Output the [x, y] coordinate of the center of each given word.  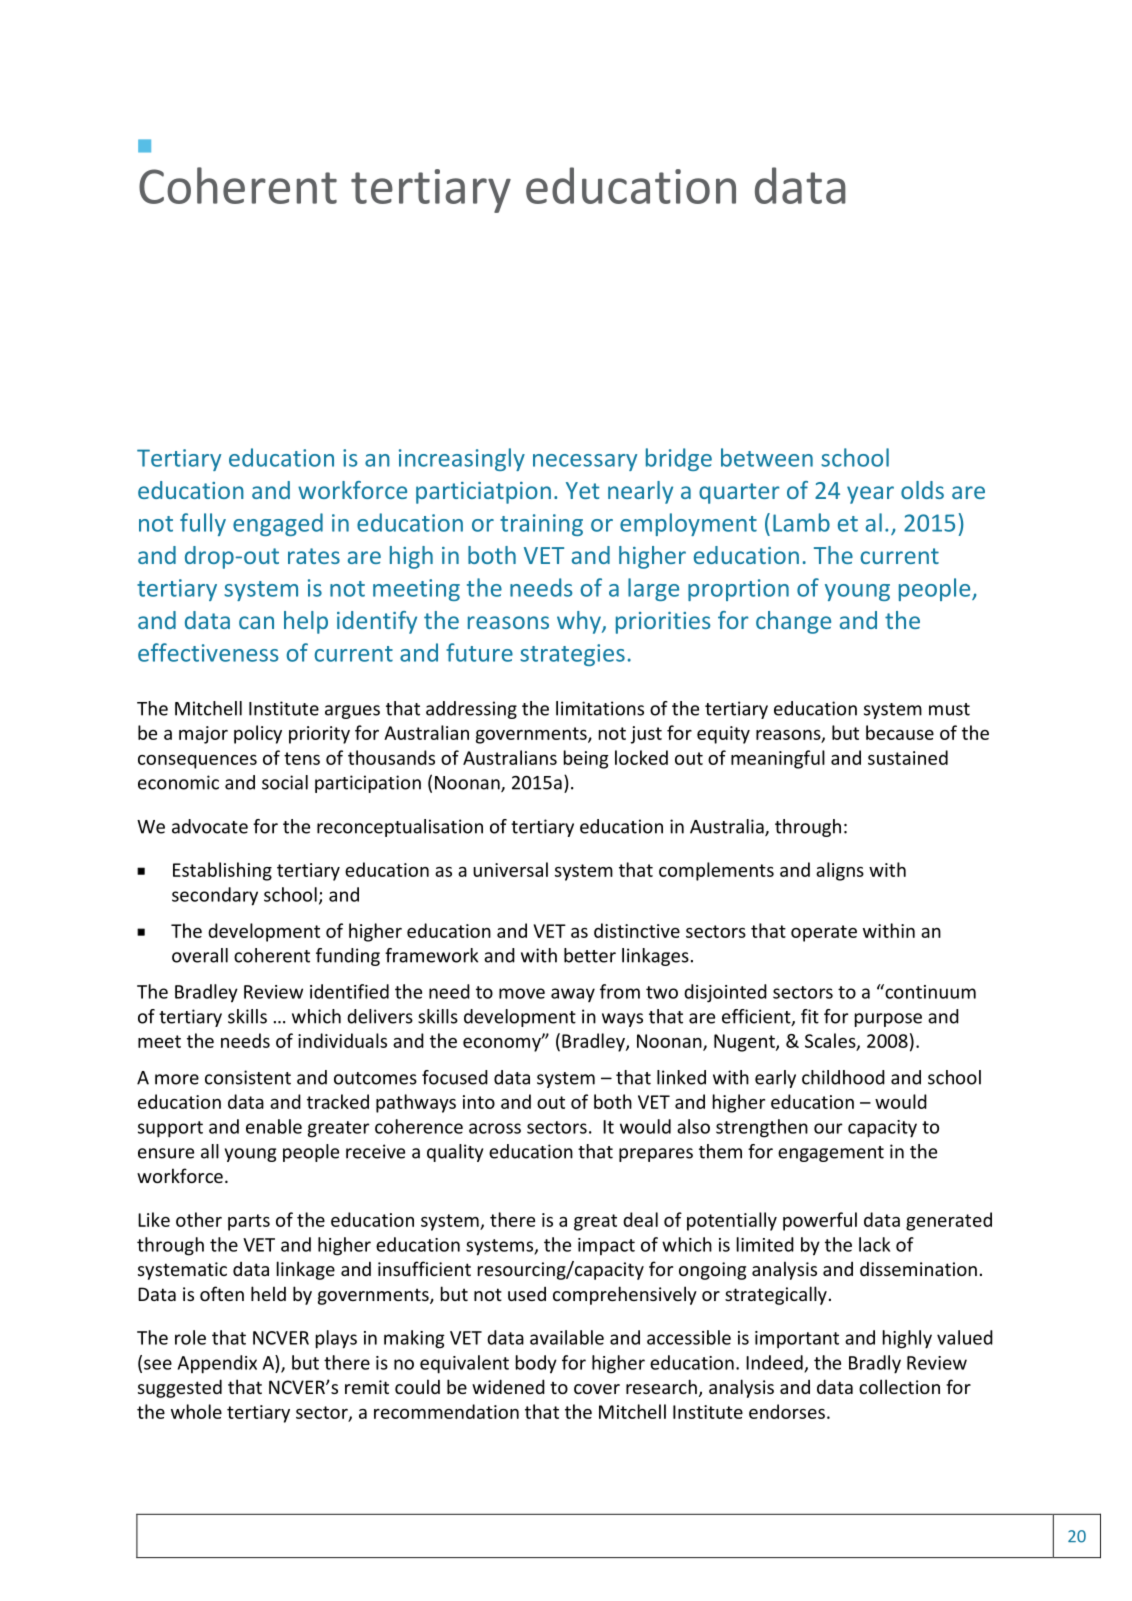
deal [640, 1219]
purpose [888, 1020]
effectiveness [208, 652]
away [573, 995]
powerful [820, 1221]
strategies [572, 655]
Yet [582, 490]
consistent [248, 1077]
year [870, 495]
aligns [840, 871]
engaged [278, 524]
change [793, 622]
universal [510, 869]
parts [249, 1222]
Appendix [217, 1364]
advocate [210, 826]
